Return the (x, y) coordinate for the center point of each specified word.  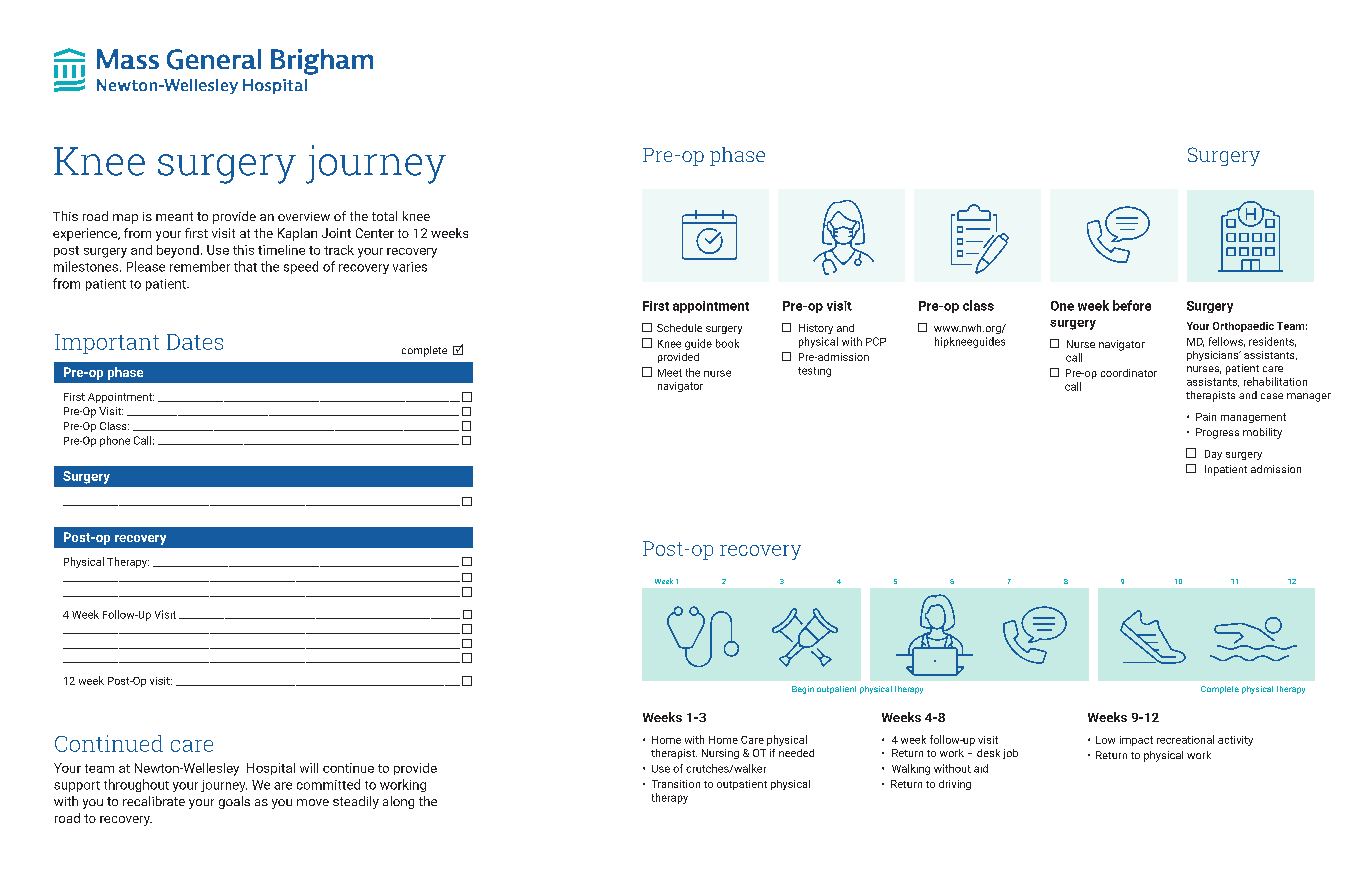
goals (234, 802)
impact (1136, 741)
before (1132, 305)
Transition (676, 784)
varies (410, 267)
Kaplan (297, 234)
